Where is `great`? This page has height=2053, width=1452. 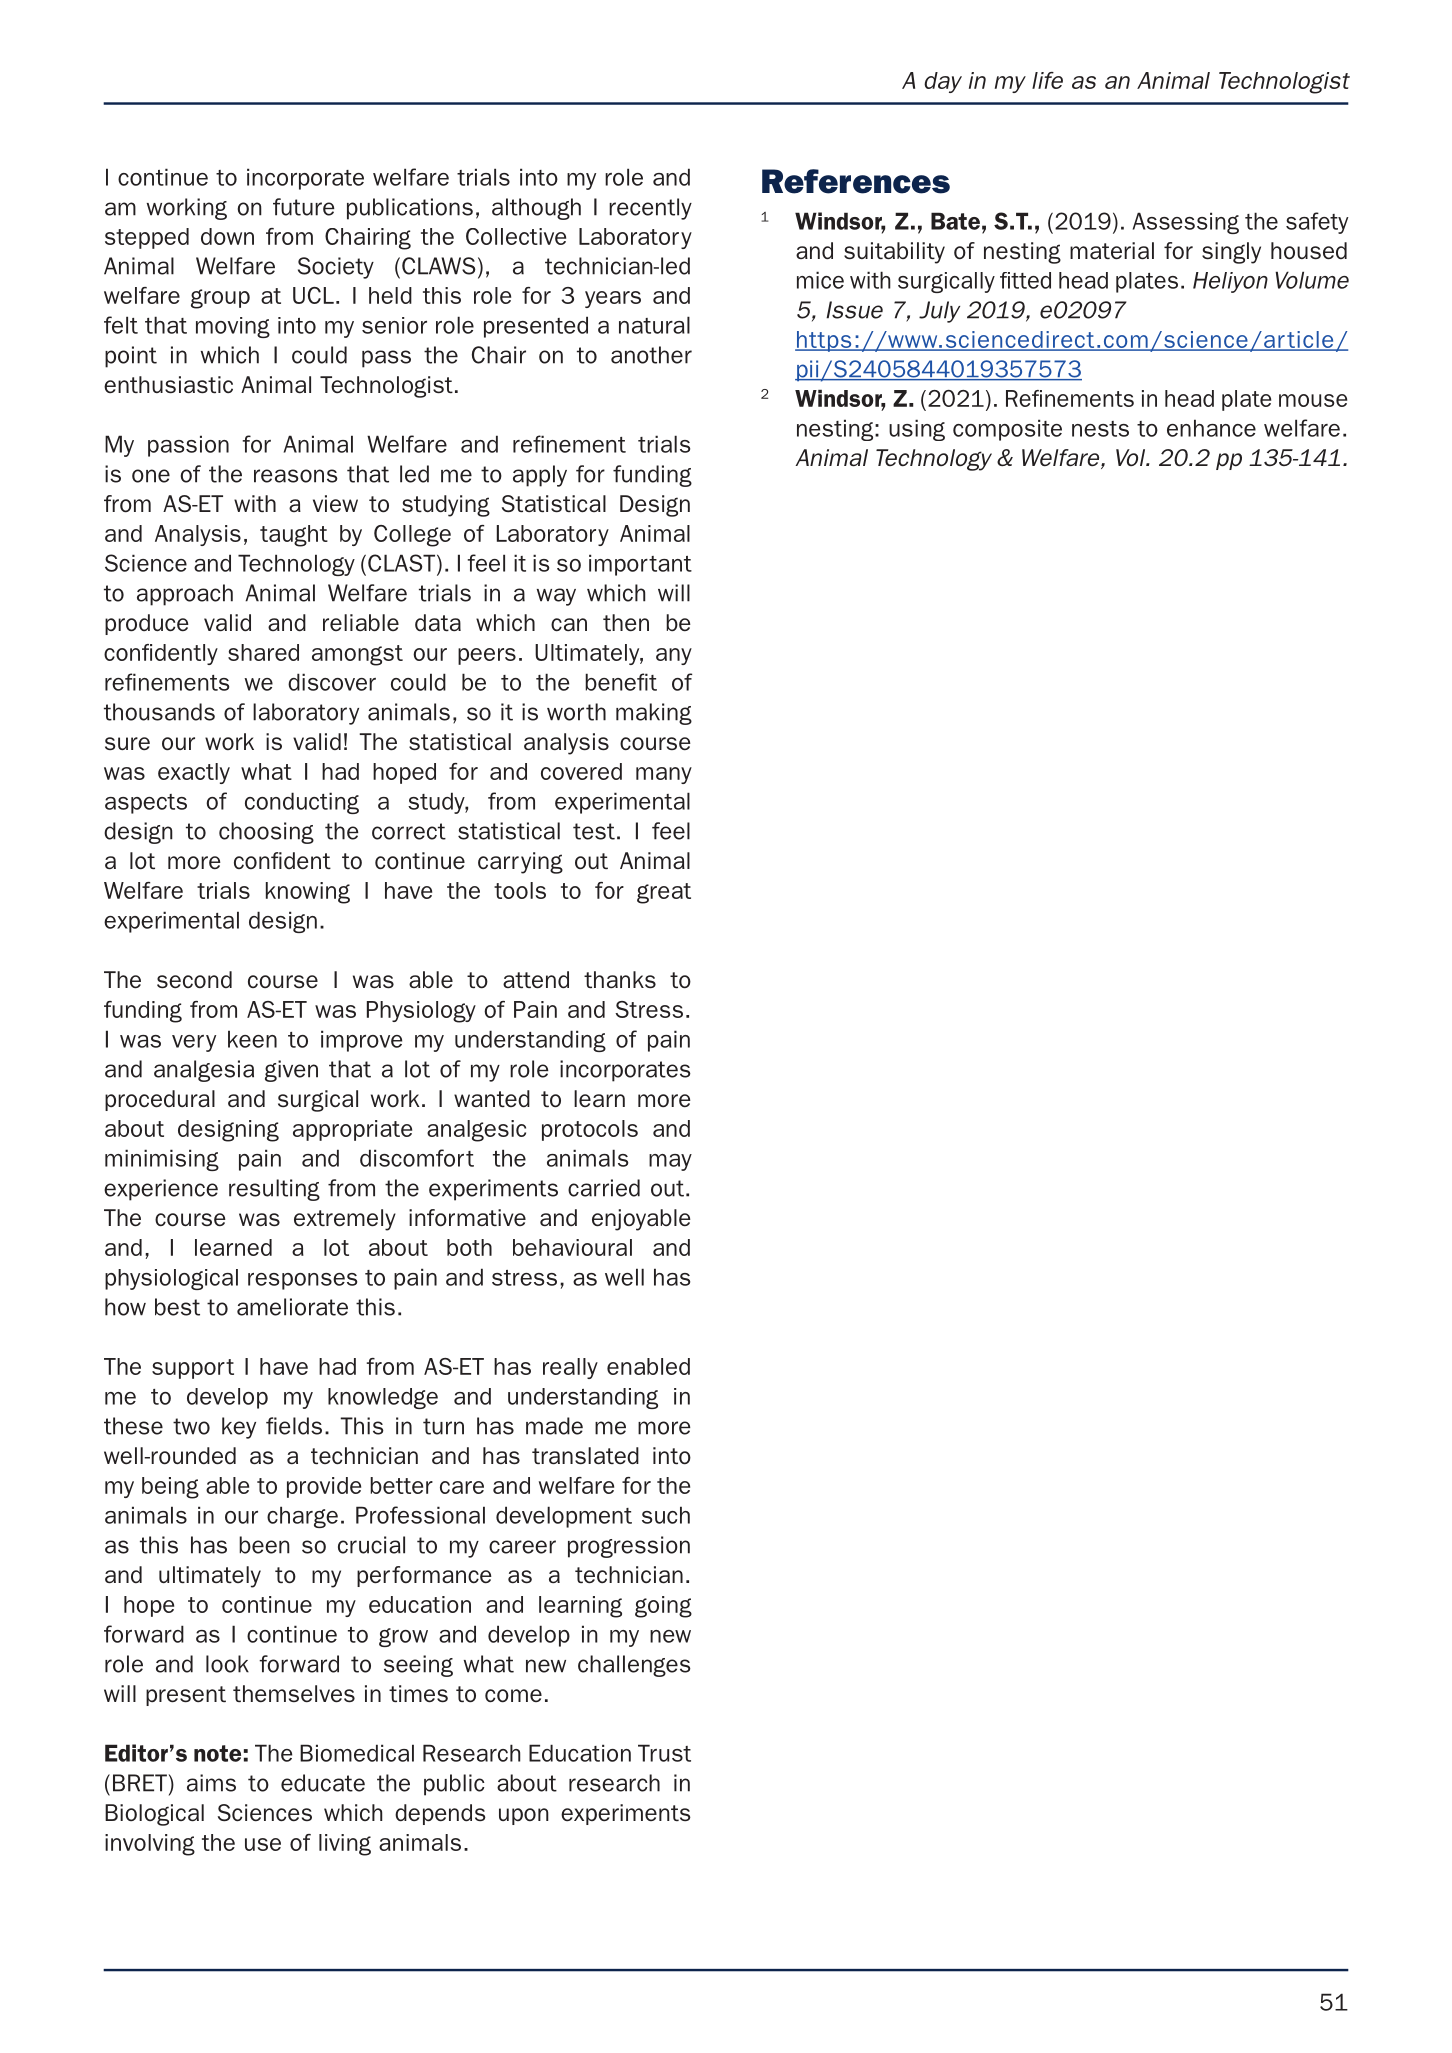
great is located at coordinates (664, 893).
